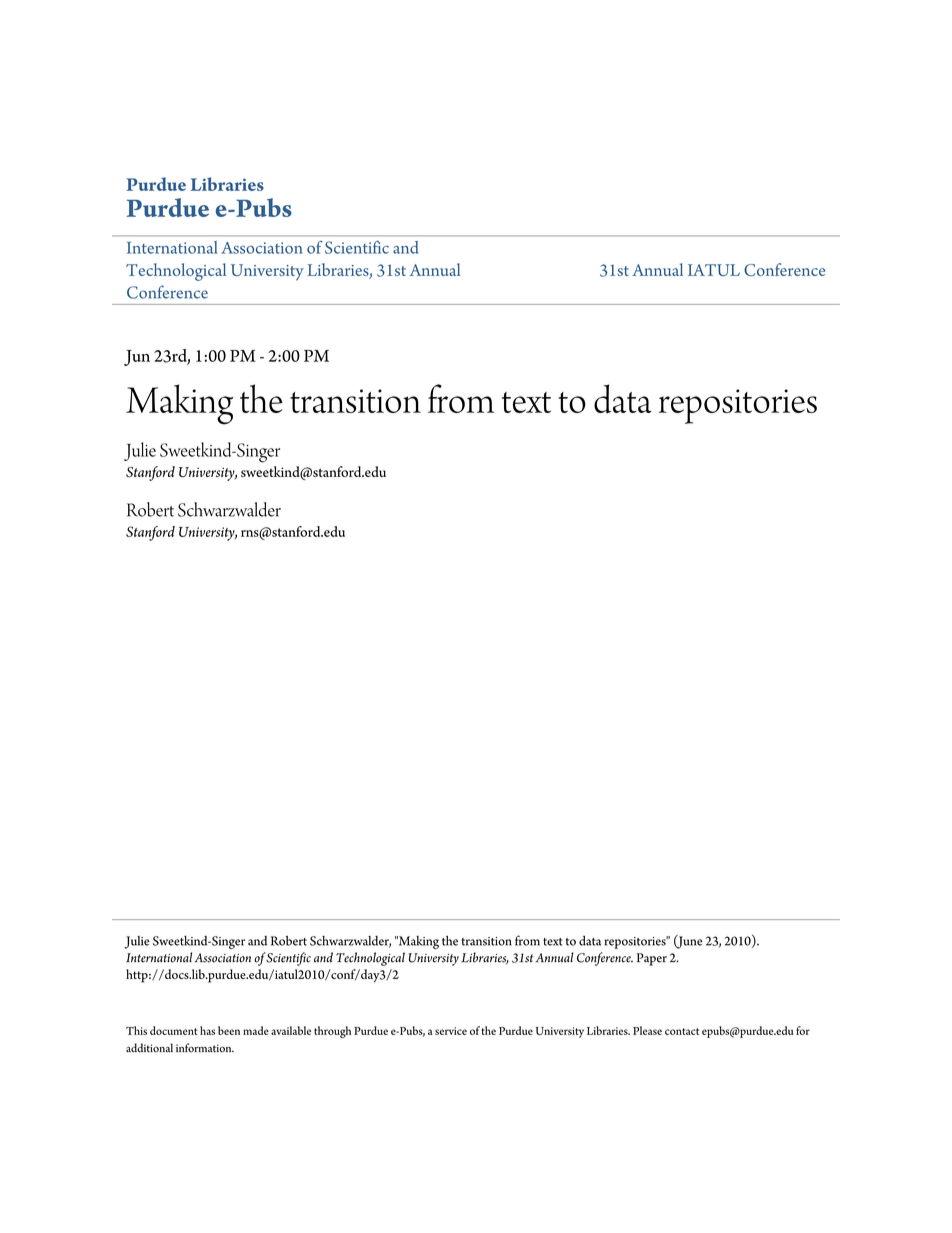 The width and height of the document is (952, 1233). Describe the element at coordinates (229, 1030) in the document. I see `been` at that location.
